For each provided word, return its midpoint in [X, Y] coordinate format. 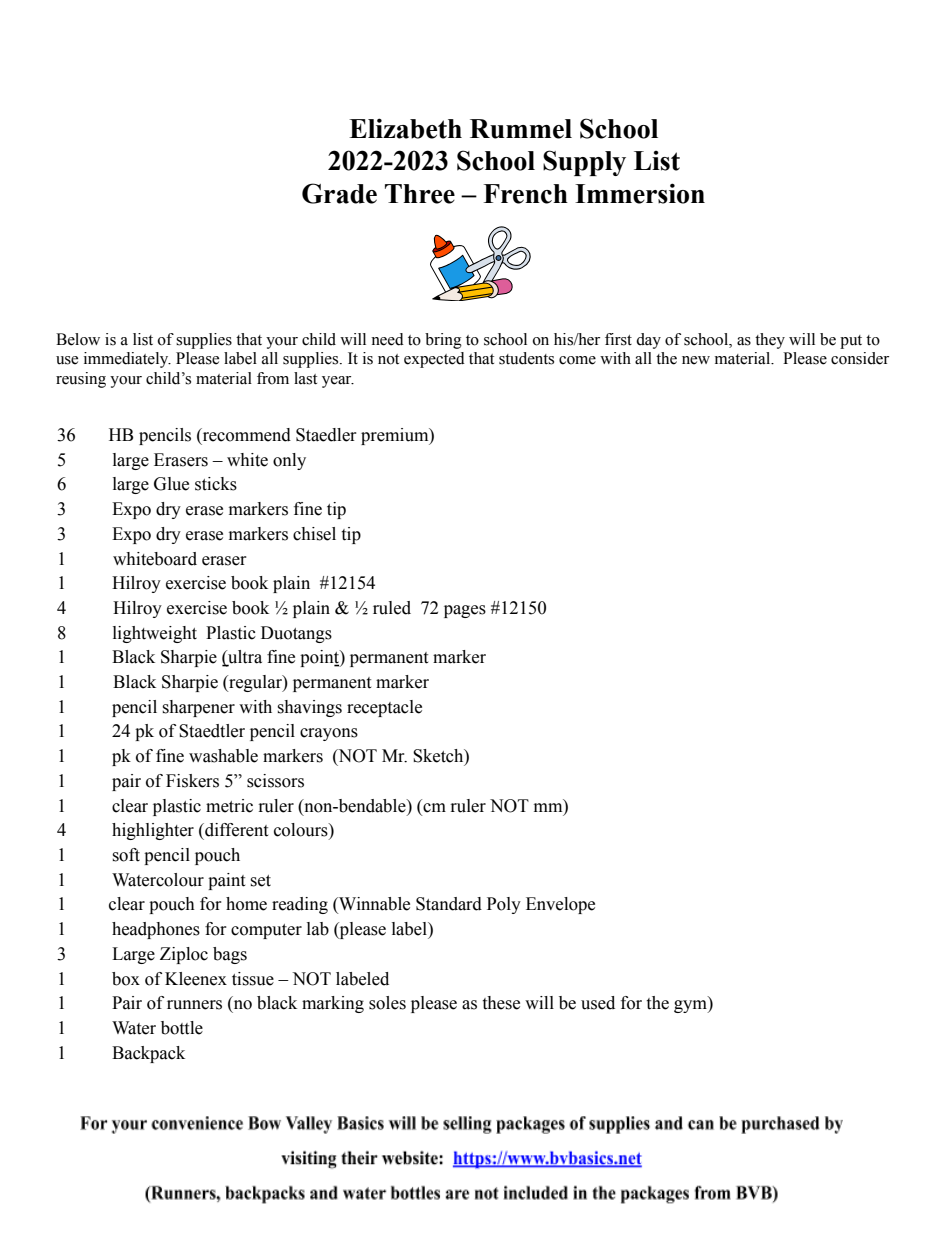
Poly [504, 905]
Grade [339, 193]
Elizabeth [405, 128]
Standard [449, 904]
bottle [182, 1028]
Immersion [640, 193]
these [501, 1003]
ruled [392, 608]
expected [434, 360]
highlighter [153, 831]
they [770, 341]
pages [465, 611]
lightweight [155, 634]
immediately [127, 360]
